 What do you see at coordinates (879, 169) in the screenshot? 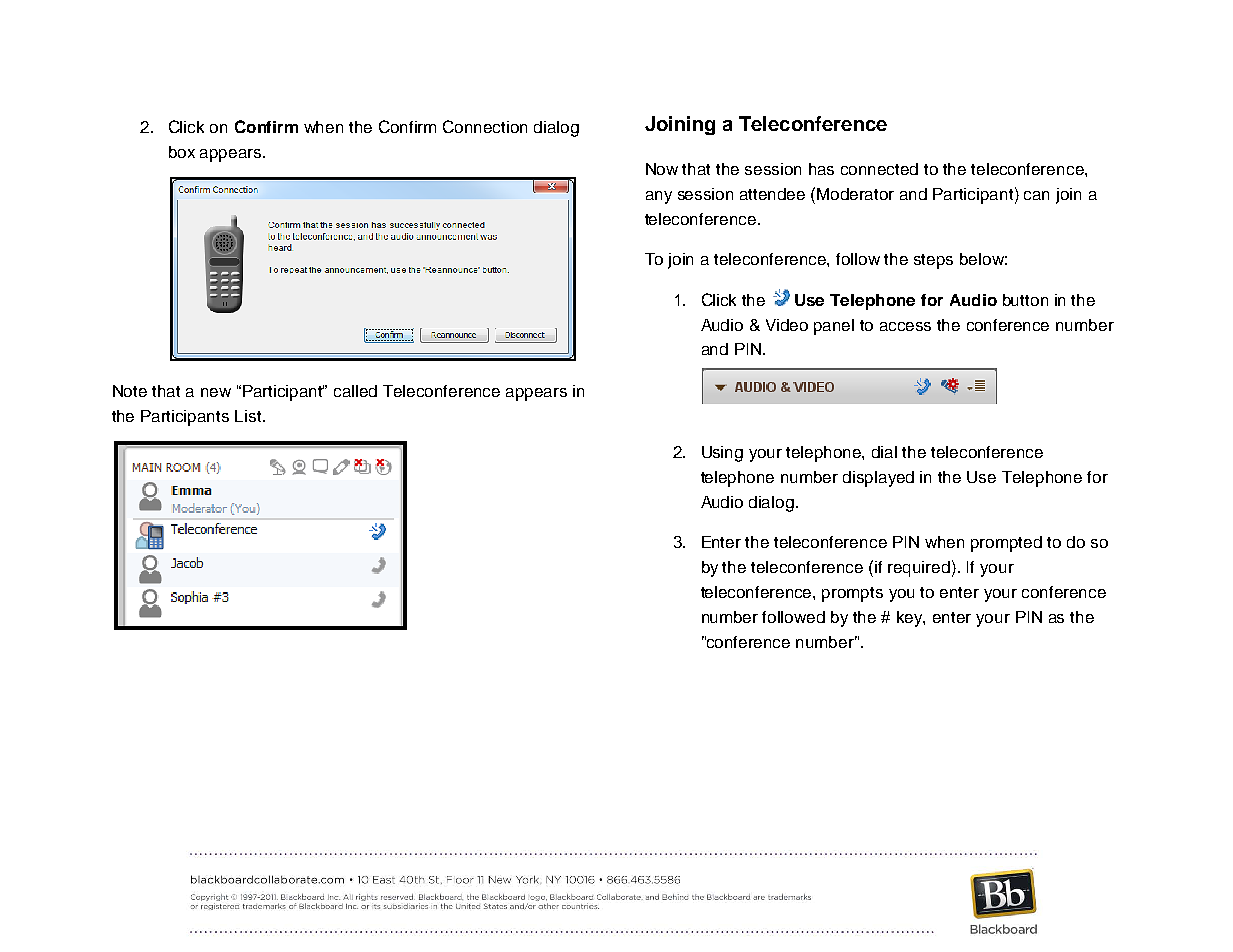
I see `connected` at bounding box center [879, 169].
